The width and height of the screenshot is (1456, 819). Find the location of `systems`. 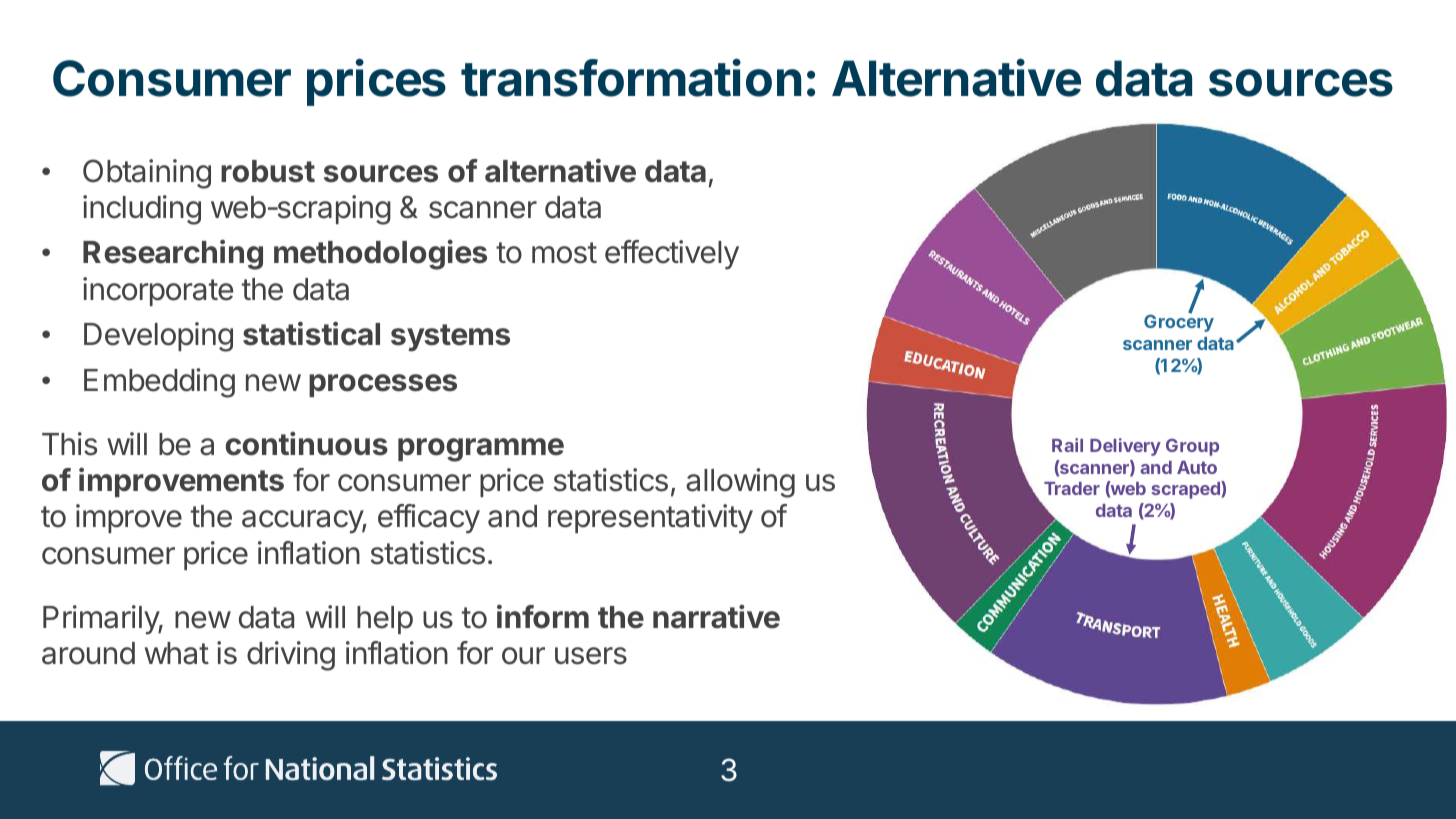

systems is located at coordinates (450, 338).
